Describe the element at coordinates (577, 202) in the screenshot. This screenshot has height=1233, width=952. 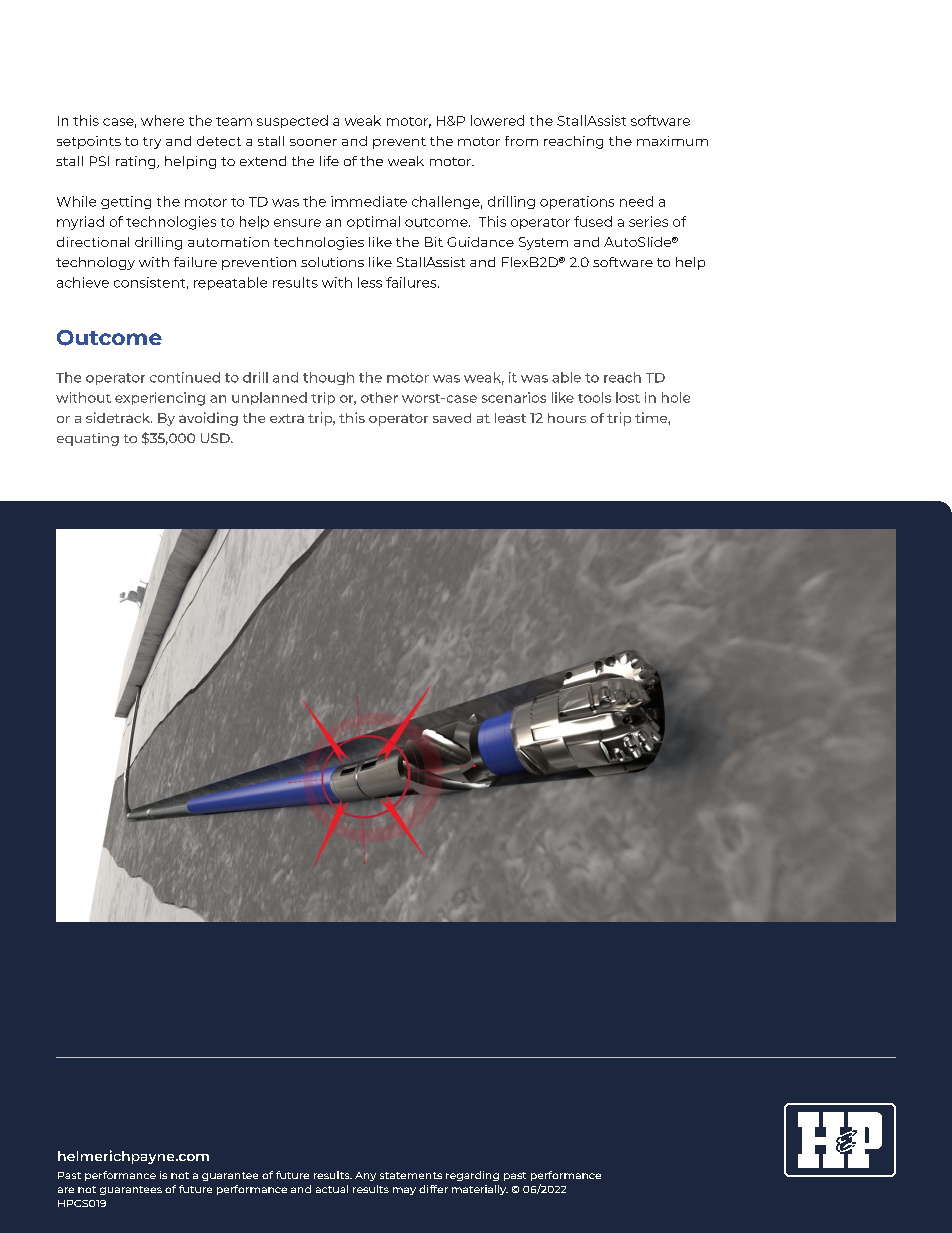
I see `operations` at that location.
